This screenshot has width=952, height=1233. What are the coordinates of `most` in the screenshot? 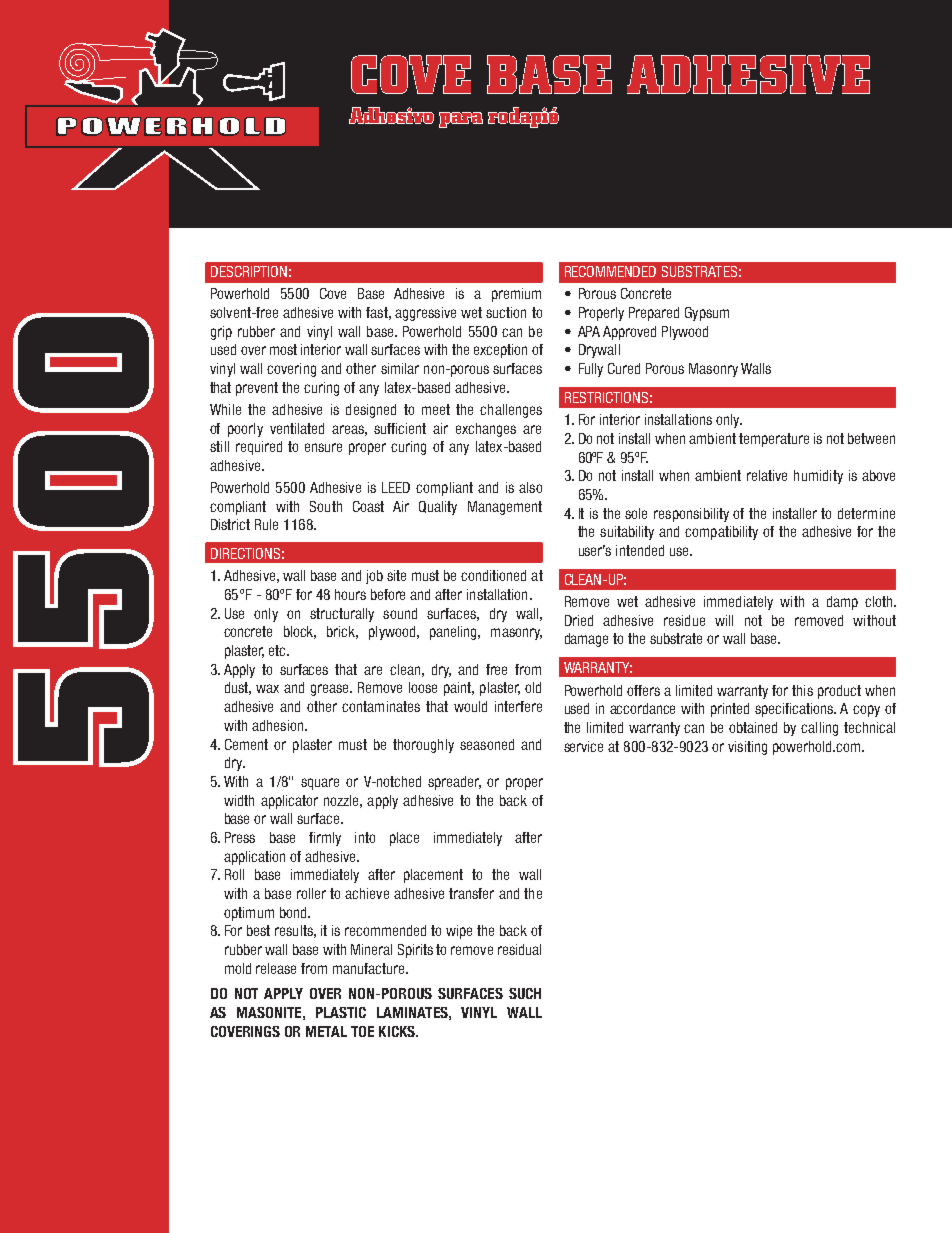 It's located at (283, 349).
